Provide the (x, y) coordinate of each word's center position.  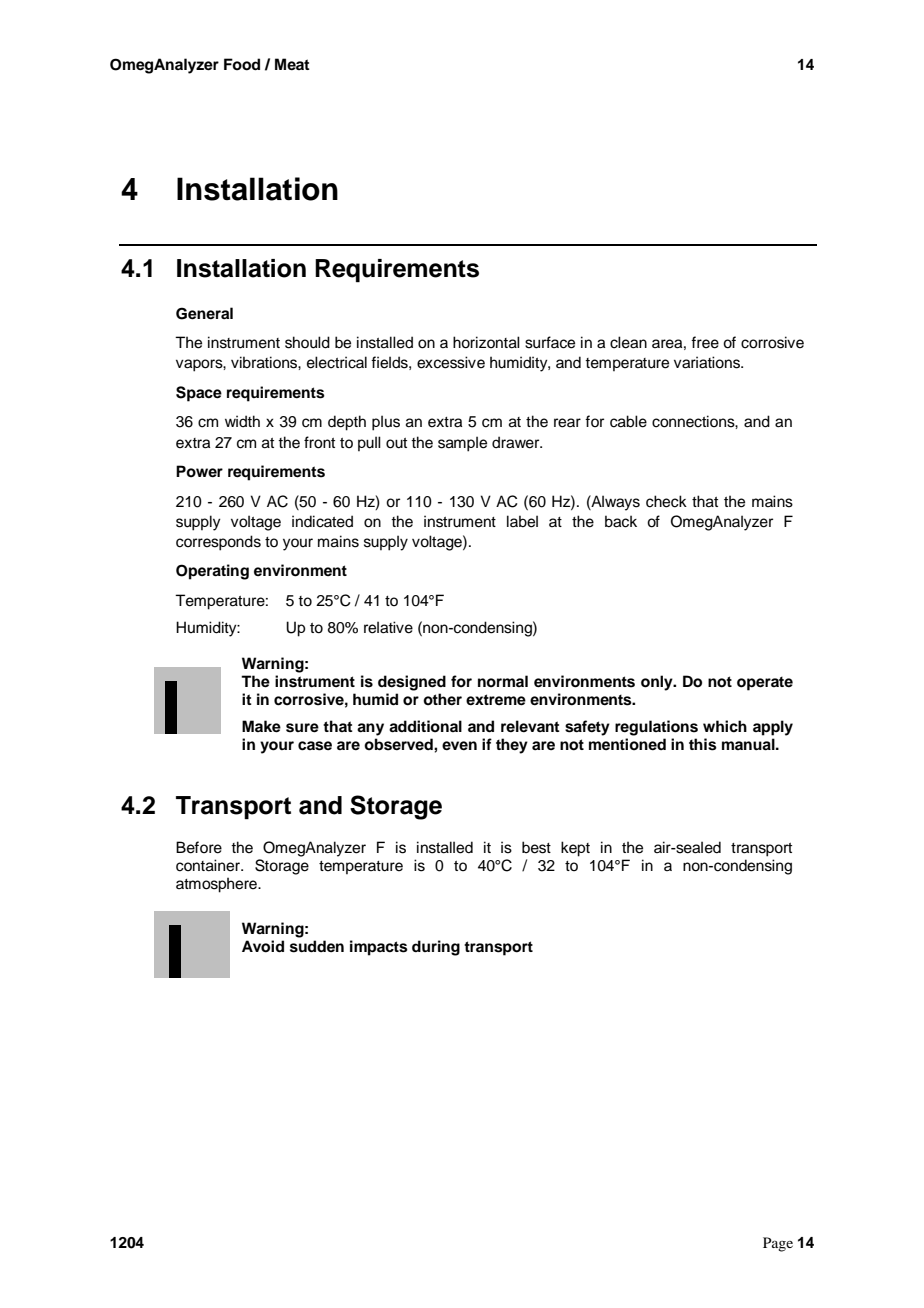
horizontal (486, 342)
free (705, 342)
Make (261, 726)
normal (503, 681)
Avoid (263, 946)
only (658, 683)
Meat (292, 64)
